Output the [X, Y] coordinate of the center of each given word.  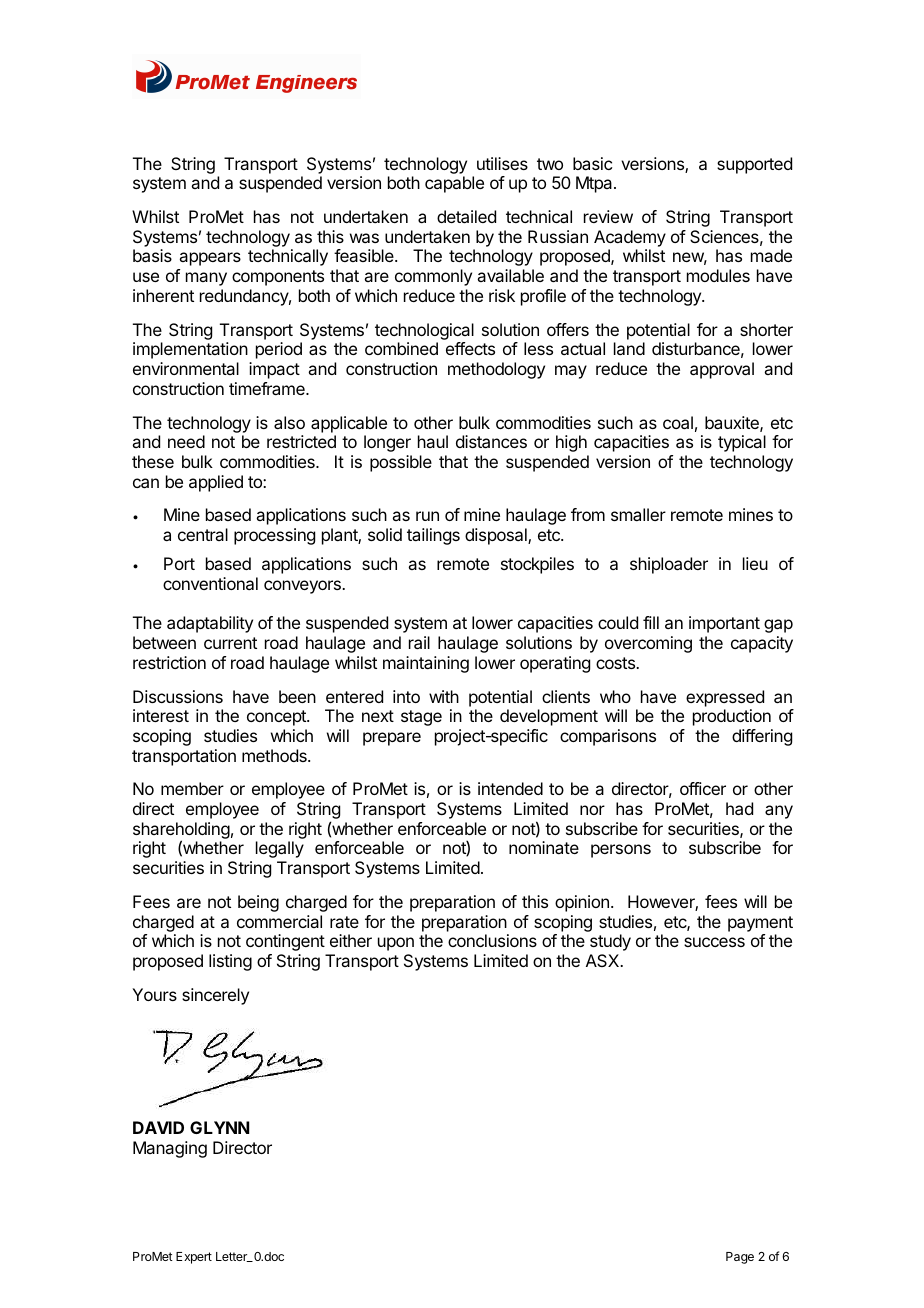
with [444, 696]
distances [491, 441]
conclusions [492, 940]
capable [454, 184]
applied [216, 483]
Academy [630, 238]
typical [742, 443]
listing [230, 962]
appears [210, 259]
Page [740, 1258]
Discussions [178, 696]
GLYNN [219, 1127]
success [714, 942]
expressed [725, 698]
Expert [194, 1258]
